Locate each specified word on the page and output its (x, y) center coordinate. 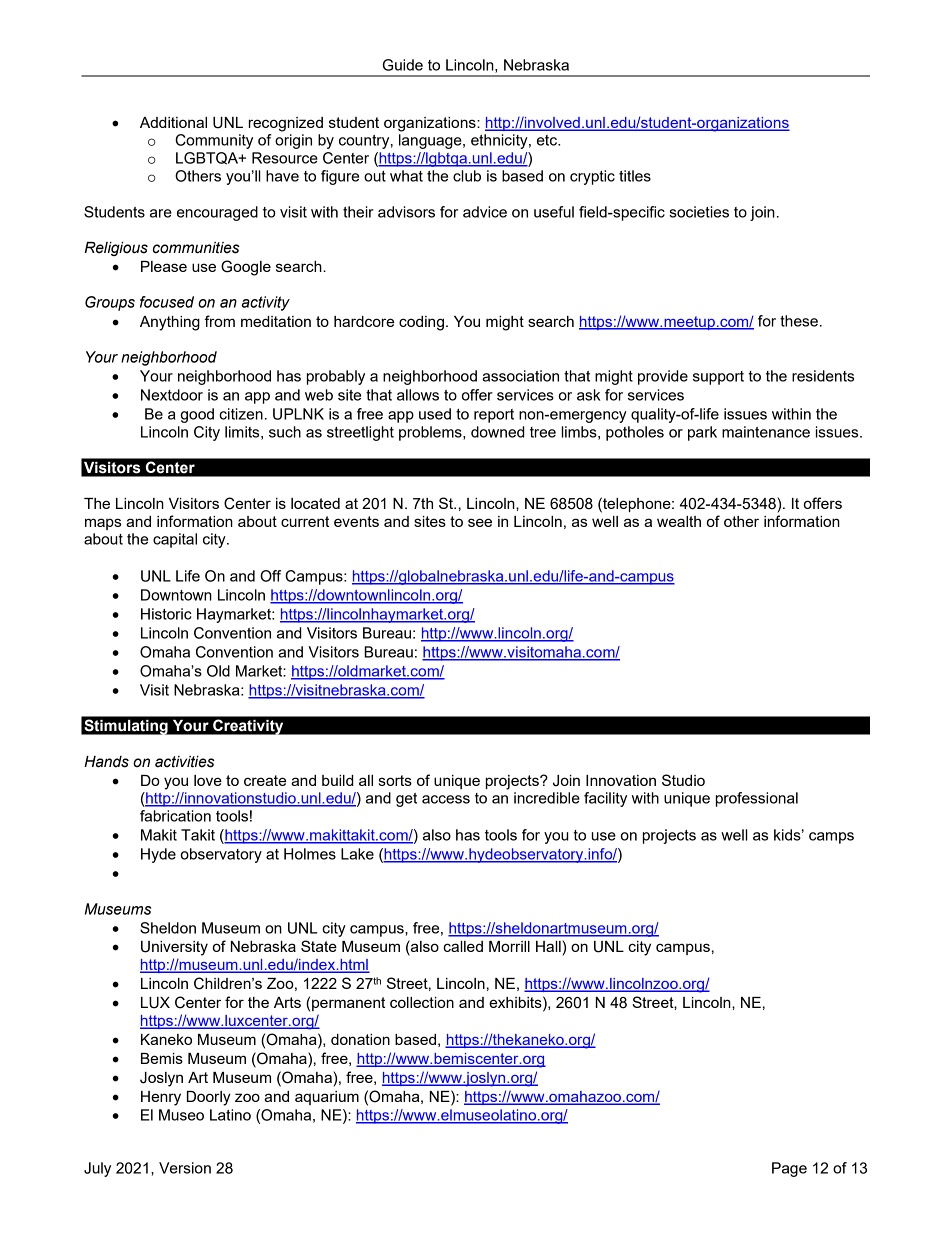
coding (421, 323)
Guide (403, 65)
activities (185, 762)
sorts (395, 780)
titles (635, 176)
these (799, 321)
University (174, 948)
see (480, 522)
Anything (170, 323)
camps (831, 838)
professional (757, 799)
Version (185, 1168)
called (463, 946)
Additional (173, 122)
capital (175, 540)
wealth (679, 521)
